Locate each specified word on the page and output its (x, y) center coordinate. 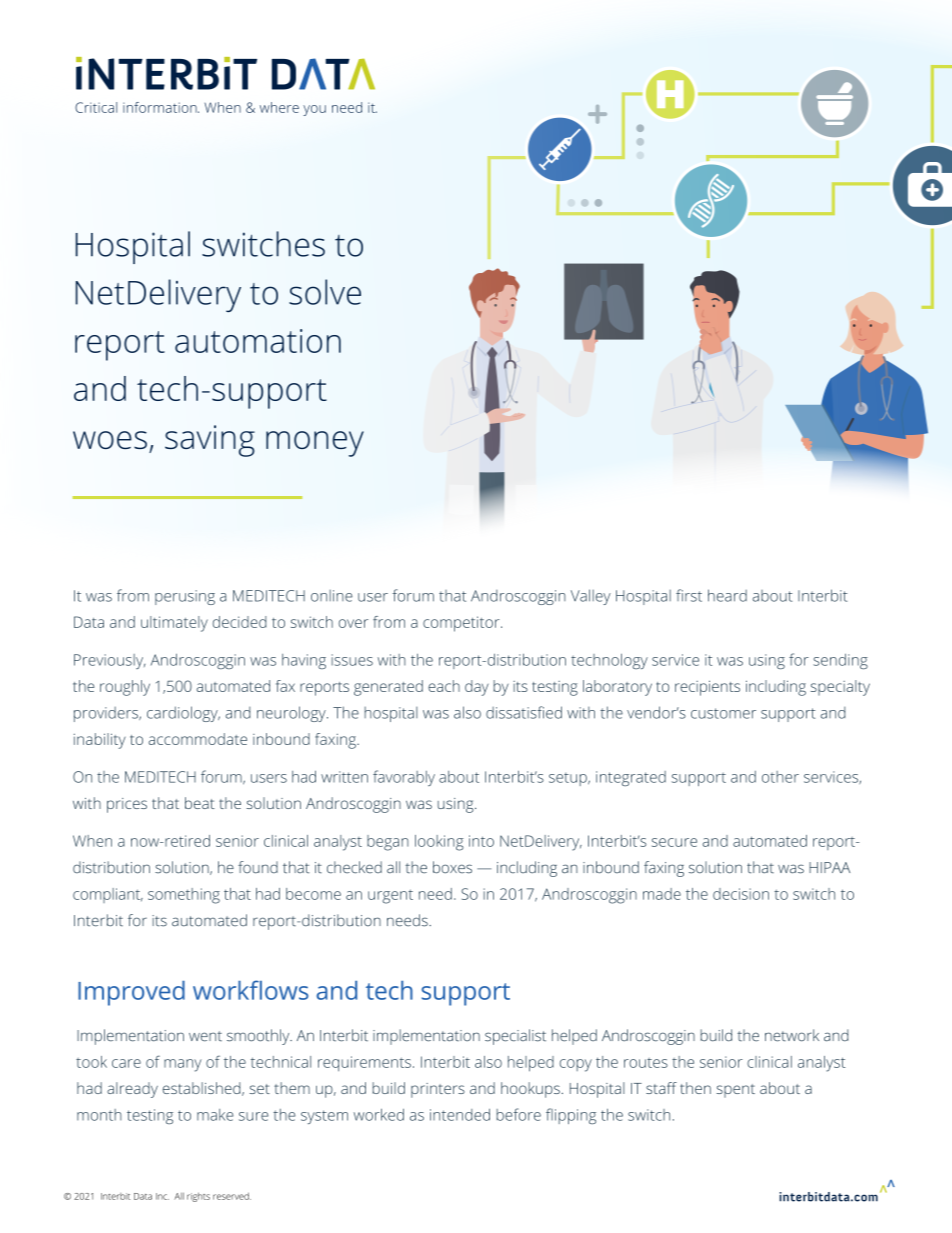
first (689, 595)
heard (727, 595)
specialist (515, 1037)
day (477, 688)
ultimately (174, 624)
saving (210, 441)
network (792, 1035)
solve (325, 292)
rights (198, 1197)
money (315, 444)
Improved (131, 993)
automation (258, 341)
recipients (707, 688)
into (481, 841)
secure (674, 842)
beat (200, 803)
